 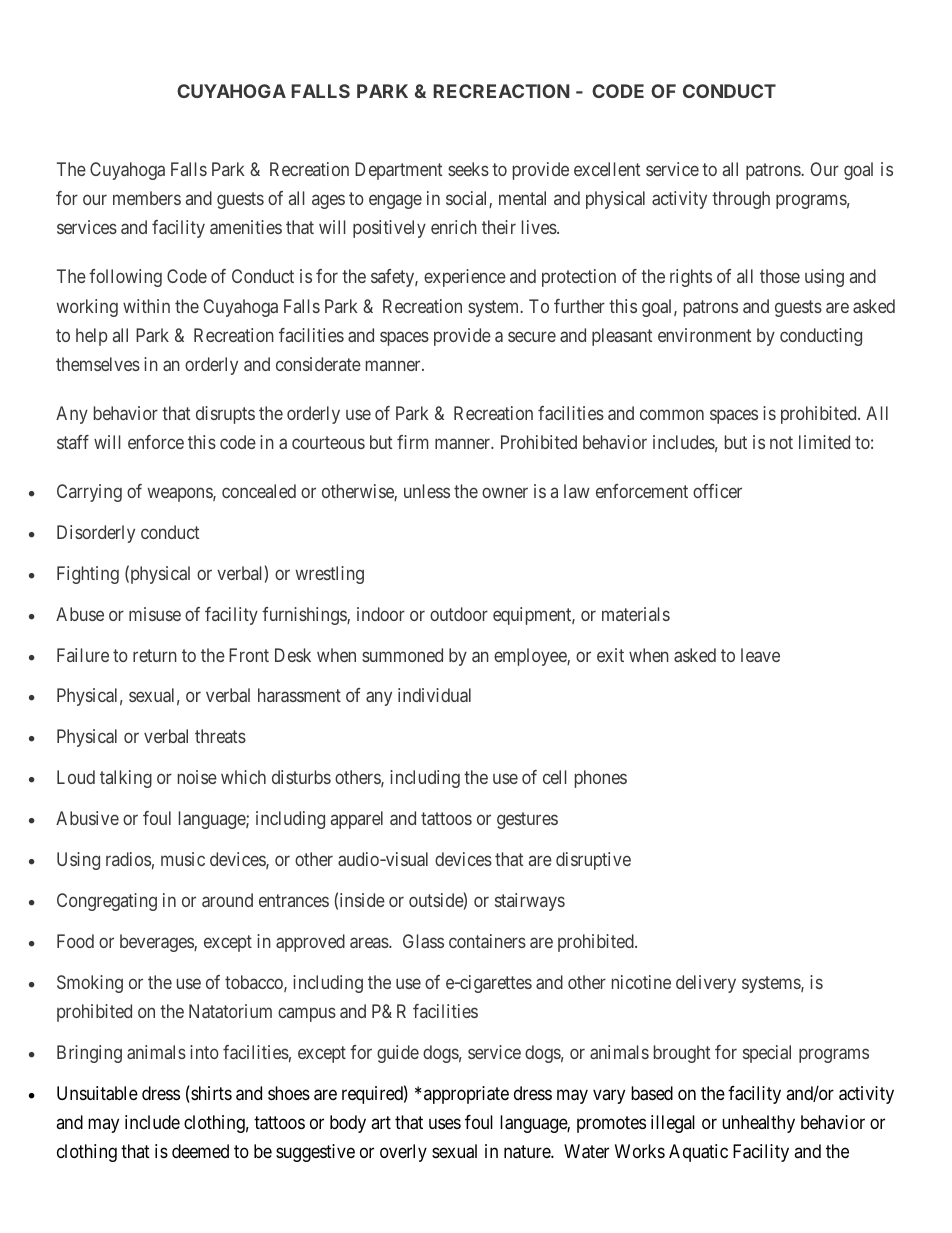 I want to click on summoned, so click(x=402, y=655).
